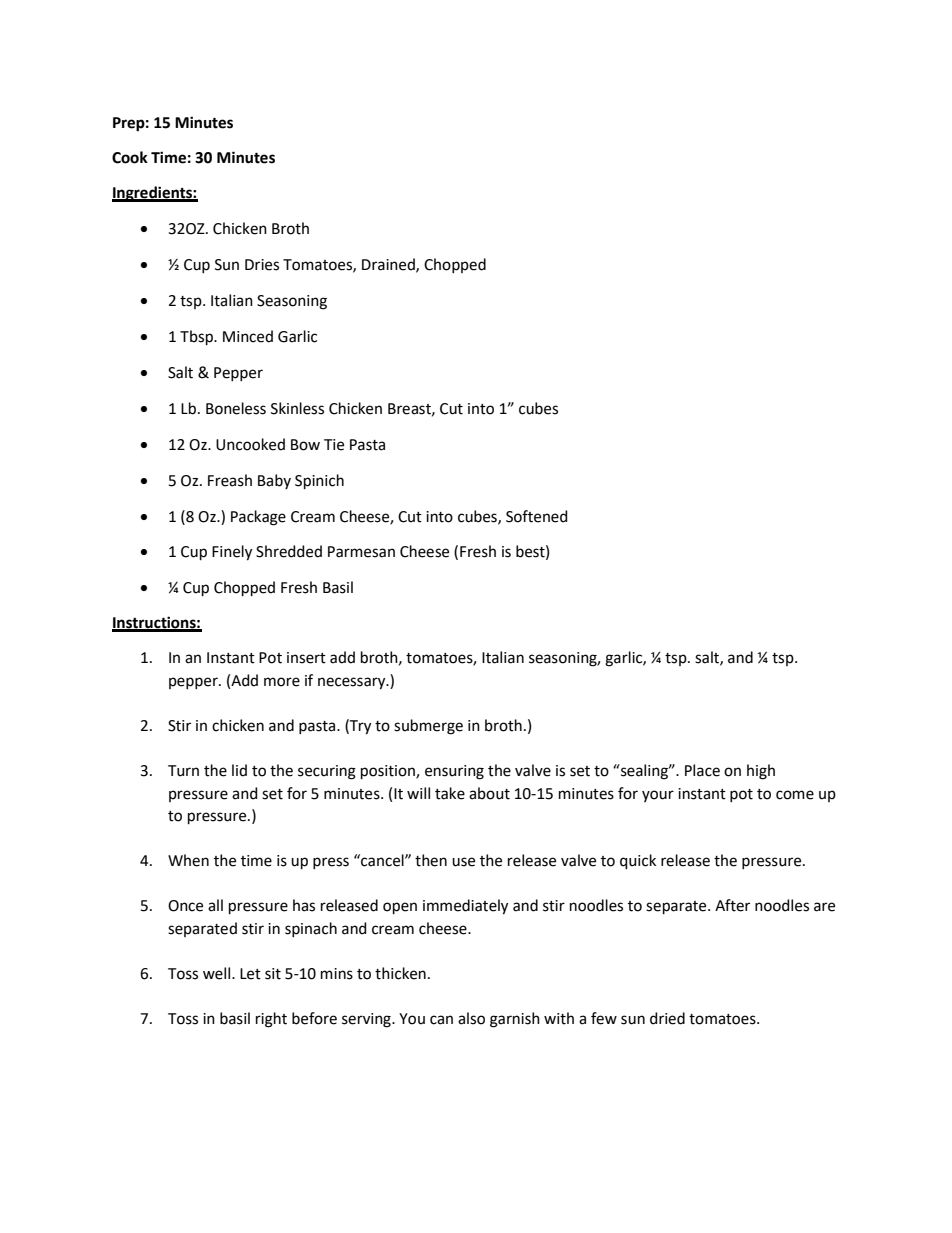 Image resolution: width=952 pixels, height=1233 pixels. What do you see at coordinates (515, 1020) in the screenshot?
I see `garnish` at bounding box center [515, 1020].
